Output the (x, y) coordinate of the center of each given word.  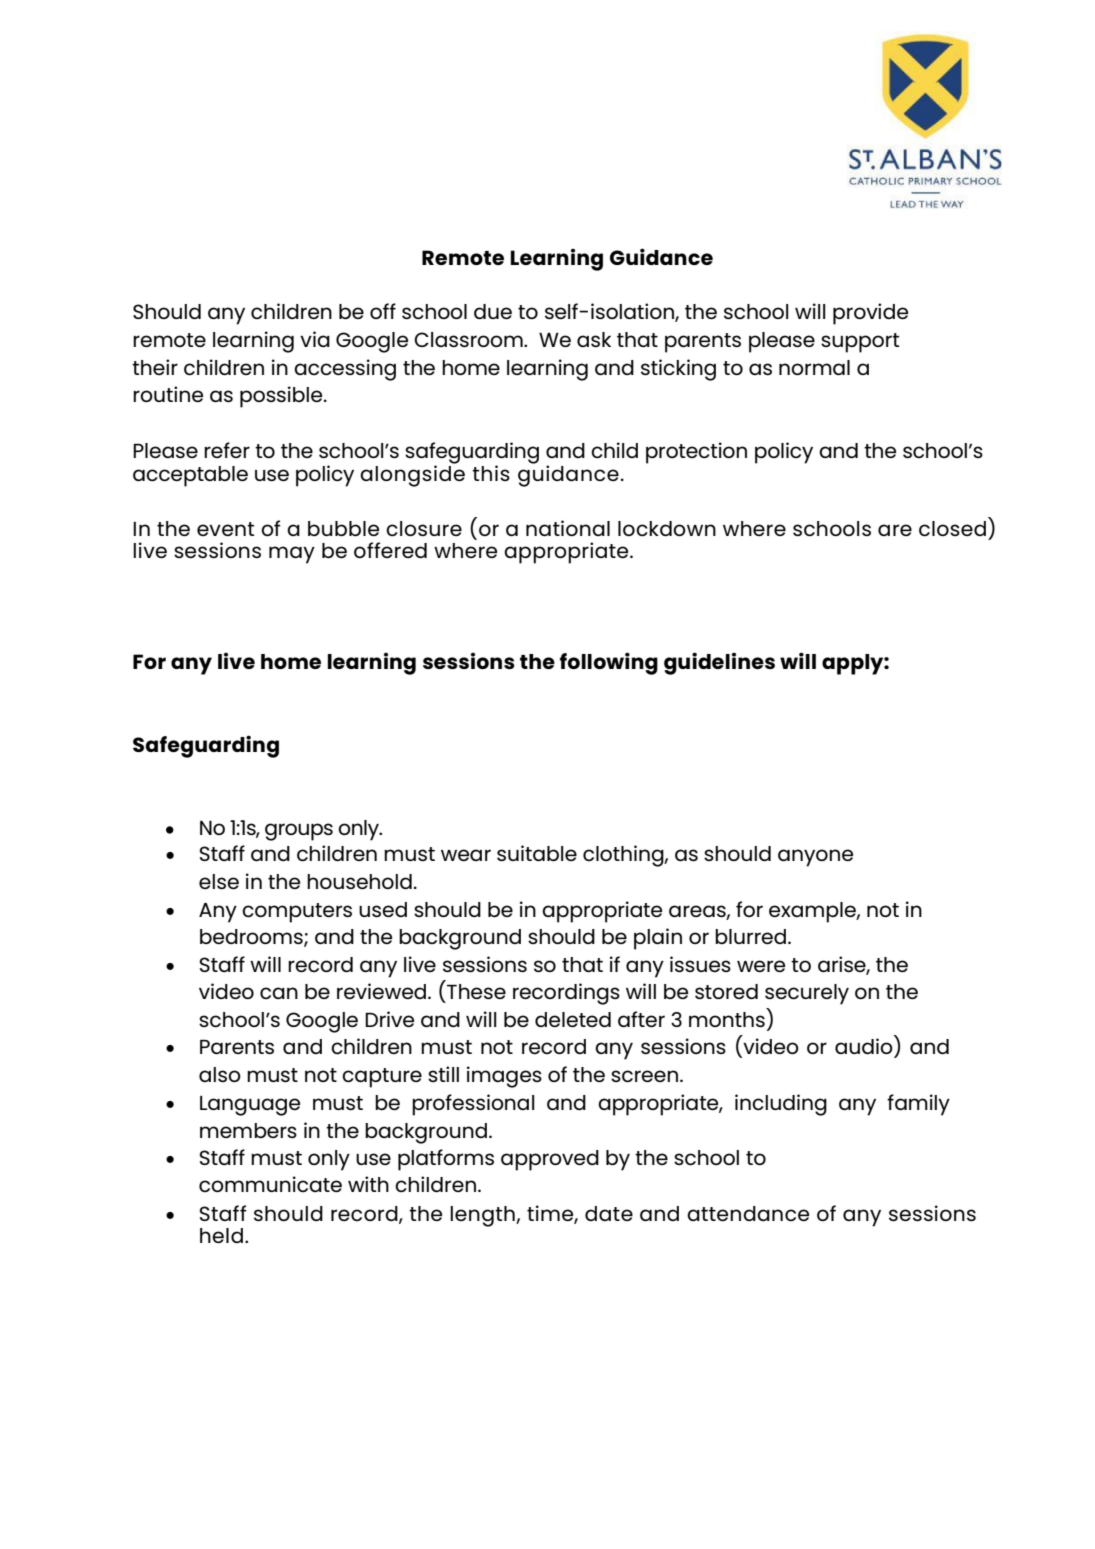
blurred (752, 936)
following (609, 663)
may (292, 555)
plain (658, 939)
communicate (270, 1184)
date (609, 1213)
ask (594, 339)
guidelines (719, 663)
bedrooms (252, 938)
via (315, 339)
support (860, 343)
